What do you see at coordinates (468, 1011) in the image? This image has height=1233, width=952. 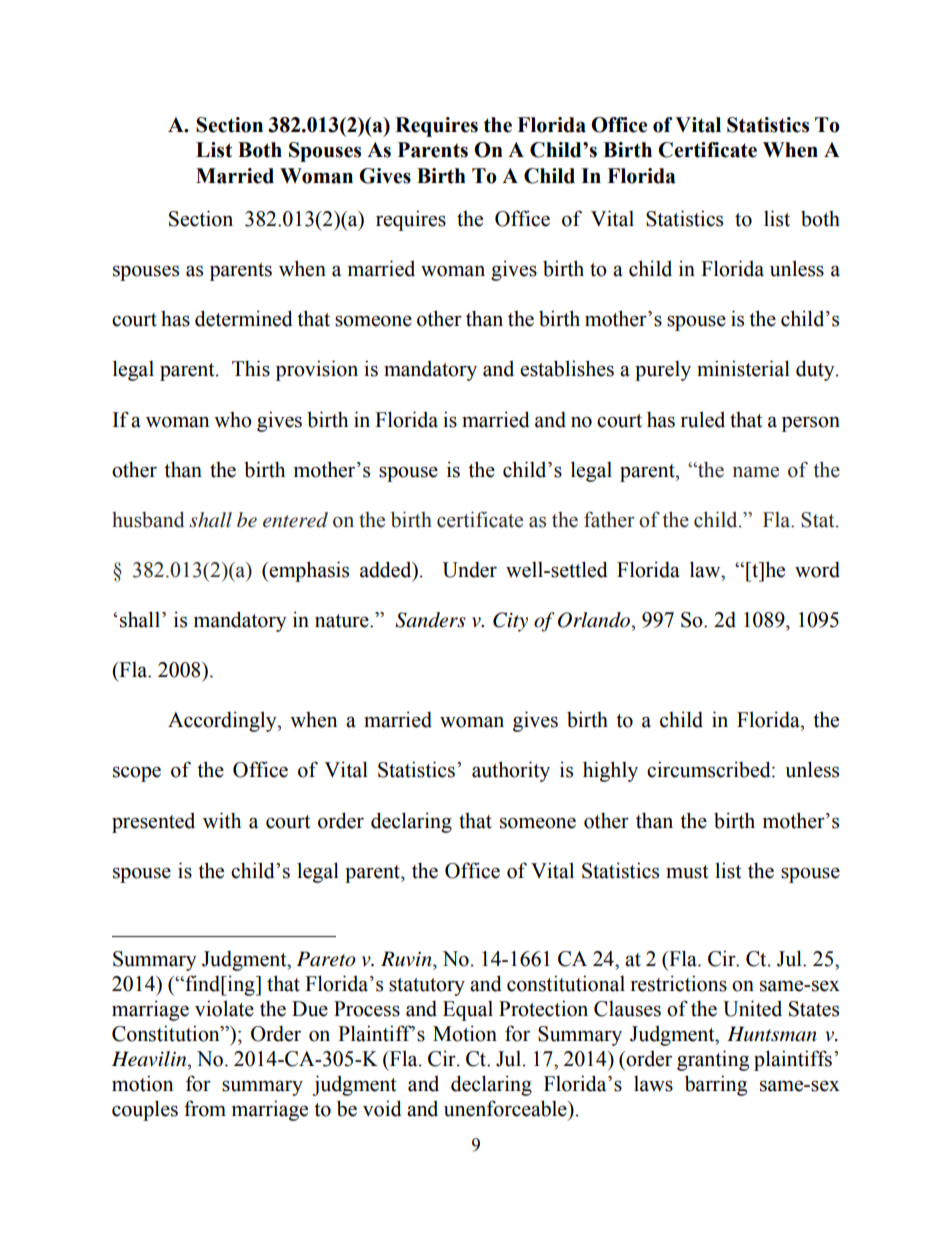 I see `Equal` at bounding box center [468, 1011].
